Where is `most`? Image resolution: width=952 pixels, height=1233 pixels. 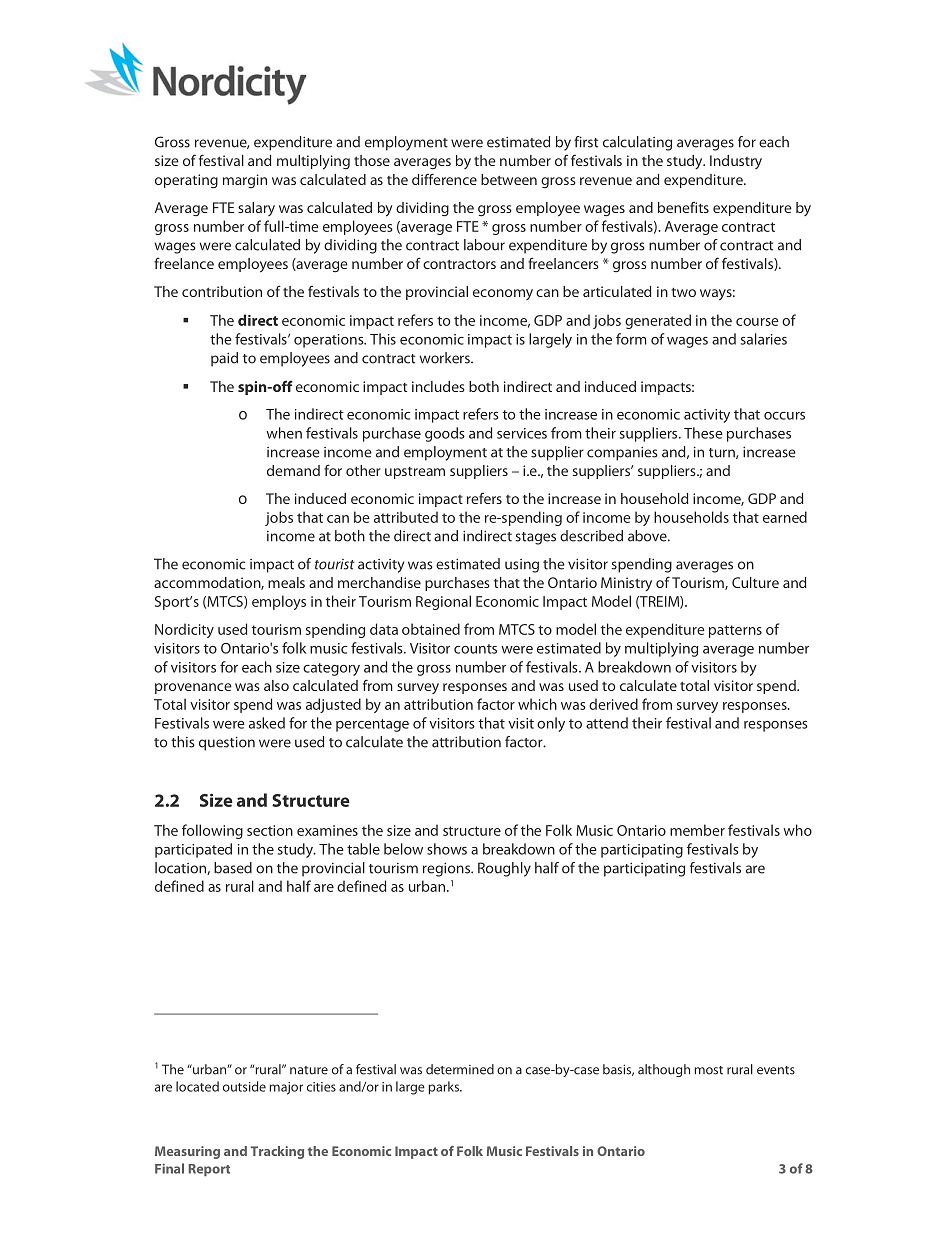
most is located at coordinates (708, 1070).
